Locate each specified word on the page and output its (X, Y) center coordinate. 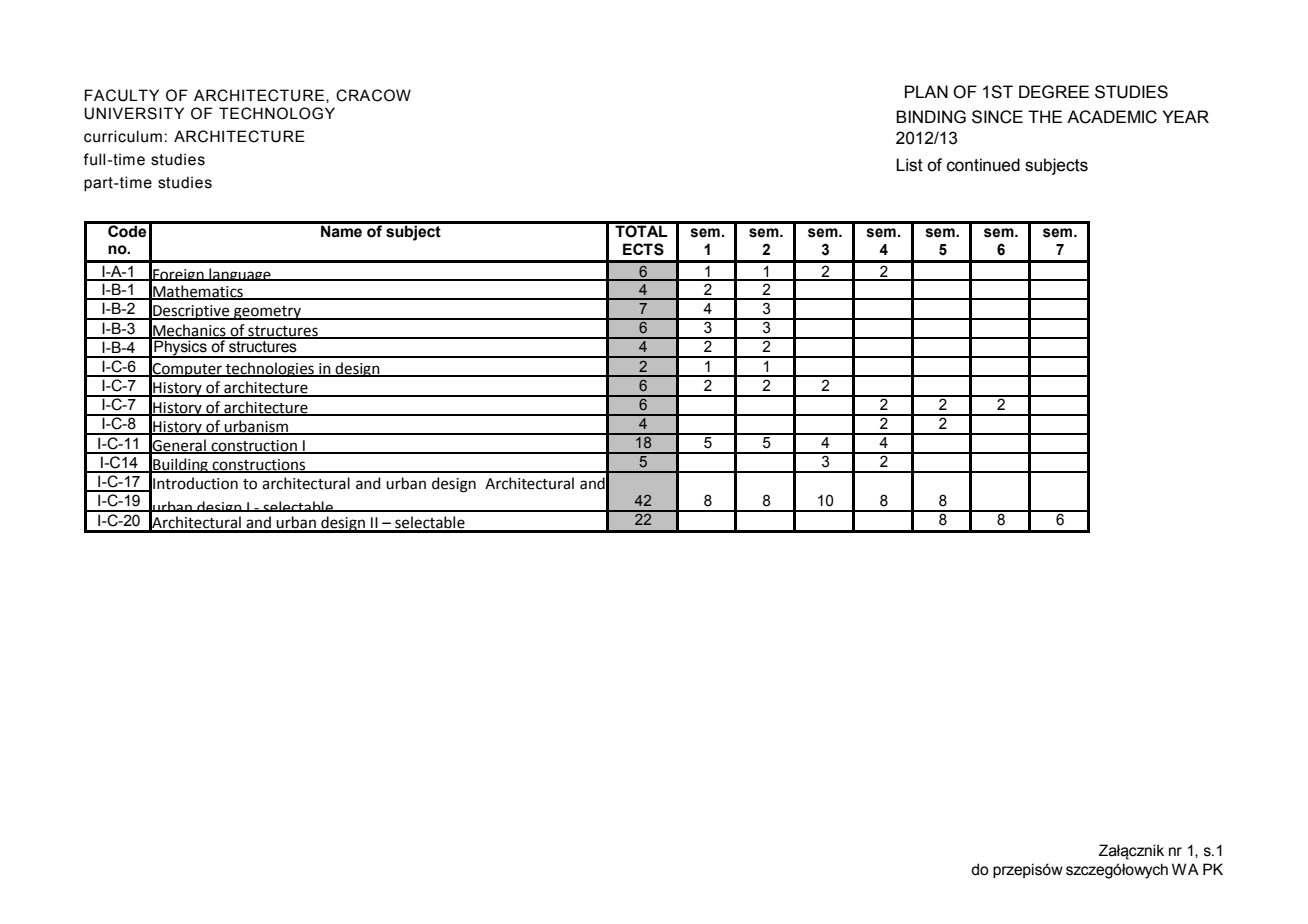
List (909, 165)
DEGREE (1054, 92)
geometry (267, 313)
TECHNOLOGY (277, 113)
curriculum (123, 136)
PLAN (926, 91)
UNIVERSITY (134, 113)
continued (983, 165)
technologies (270, 369)
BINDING (931, 117)
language (240, 274)
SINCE (997, 117)
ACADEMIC (1112, 117)
